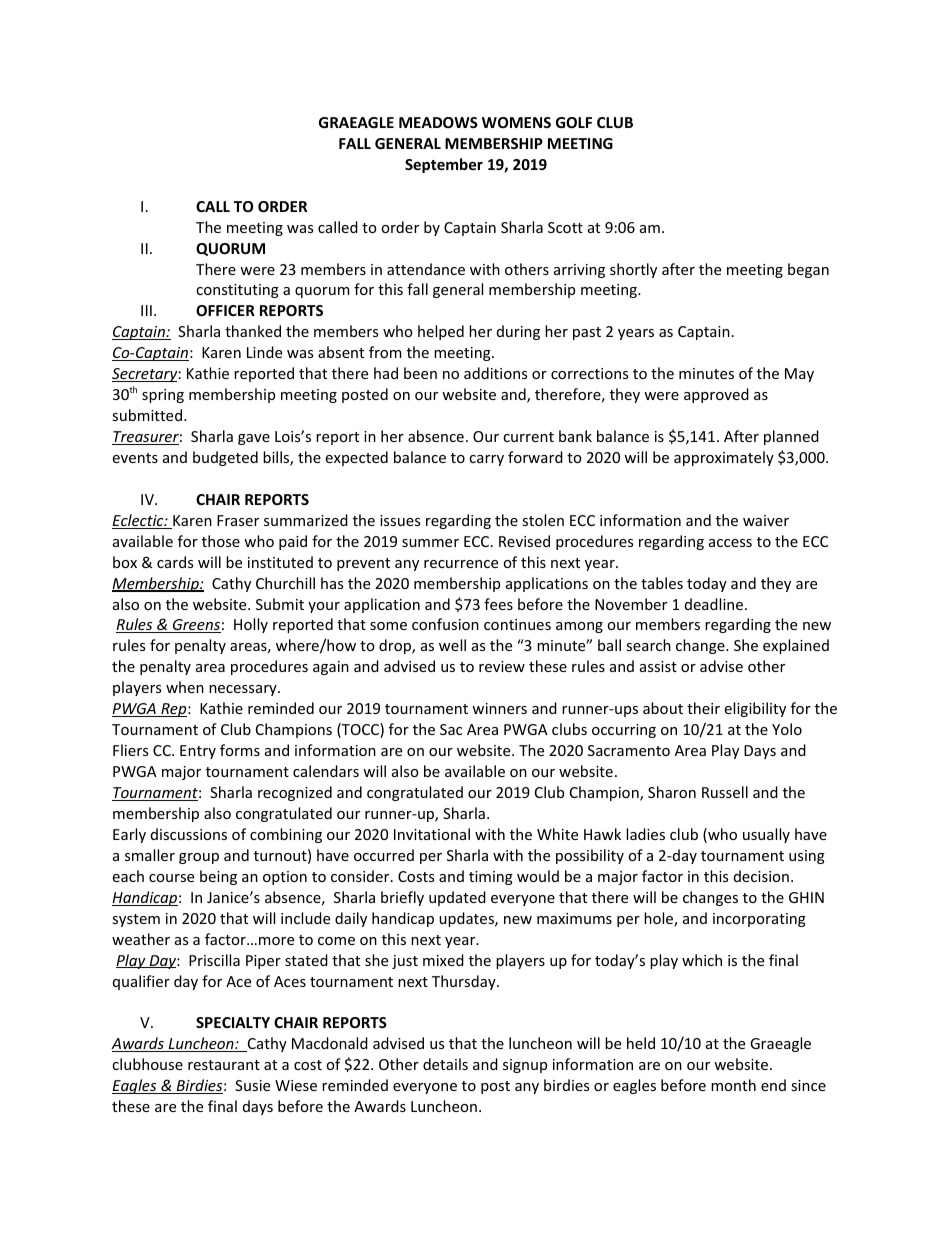 Image resolution: width=952 pixels, height=1233 pixels. Describe the element at coordinates (444, 165) in the screenshot. I see `September` at that location.
